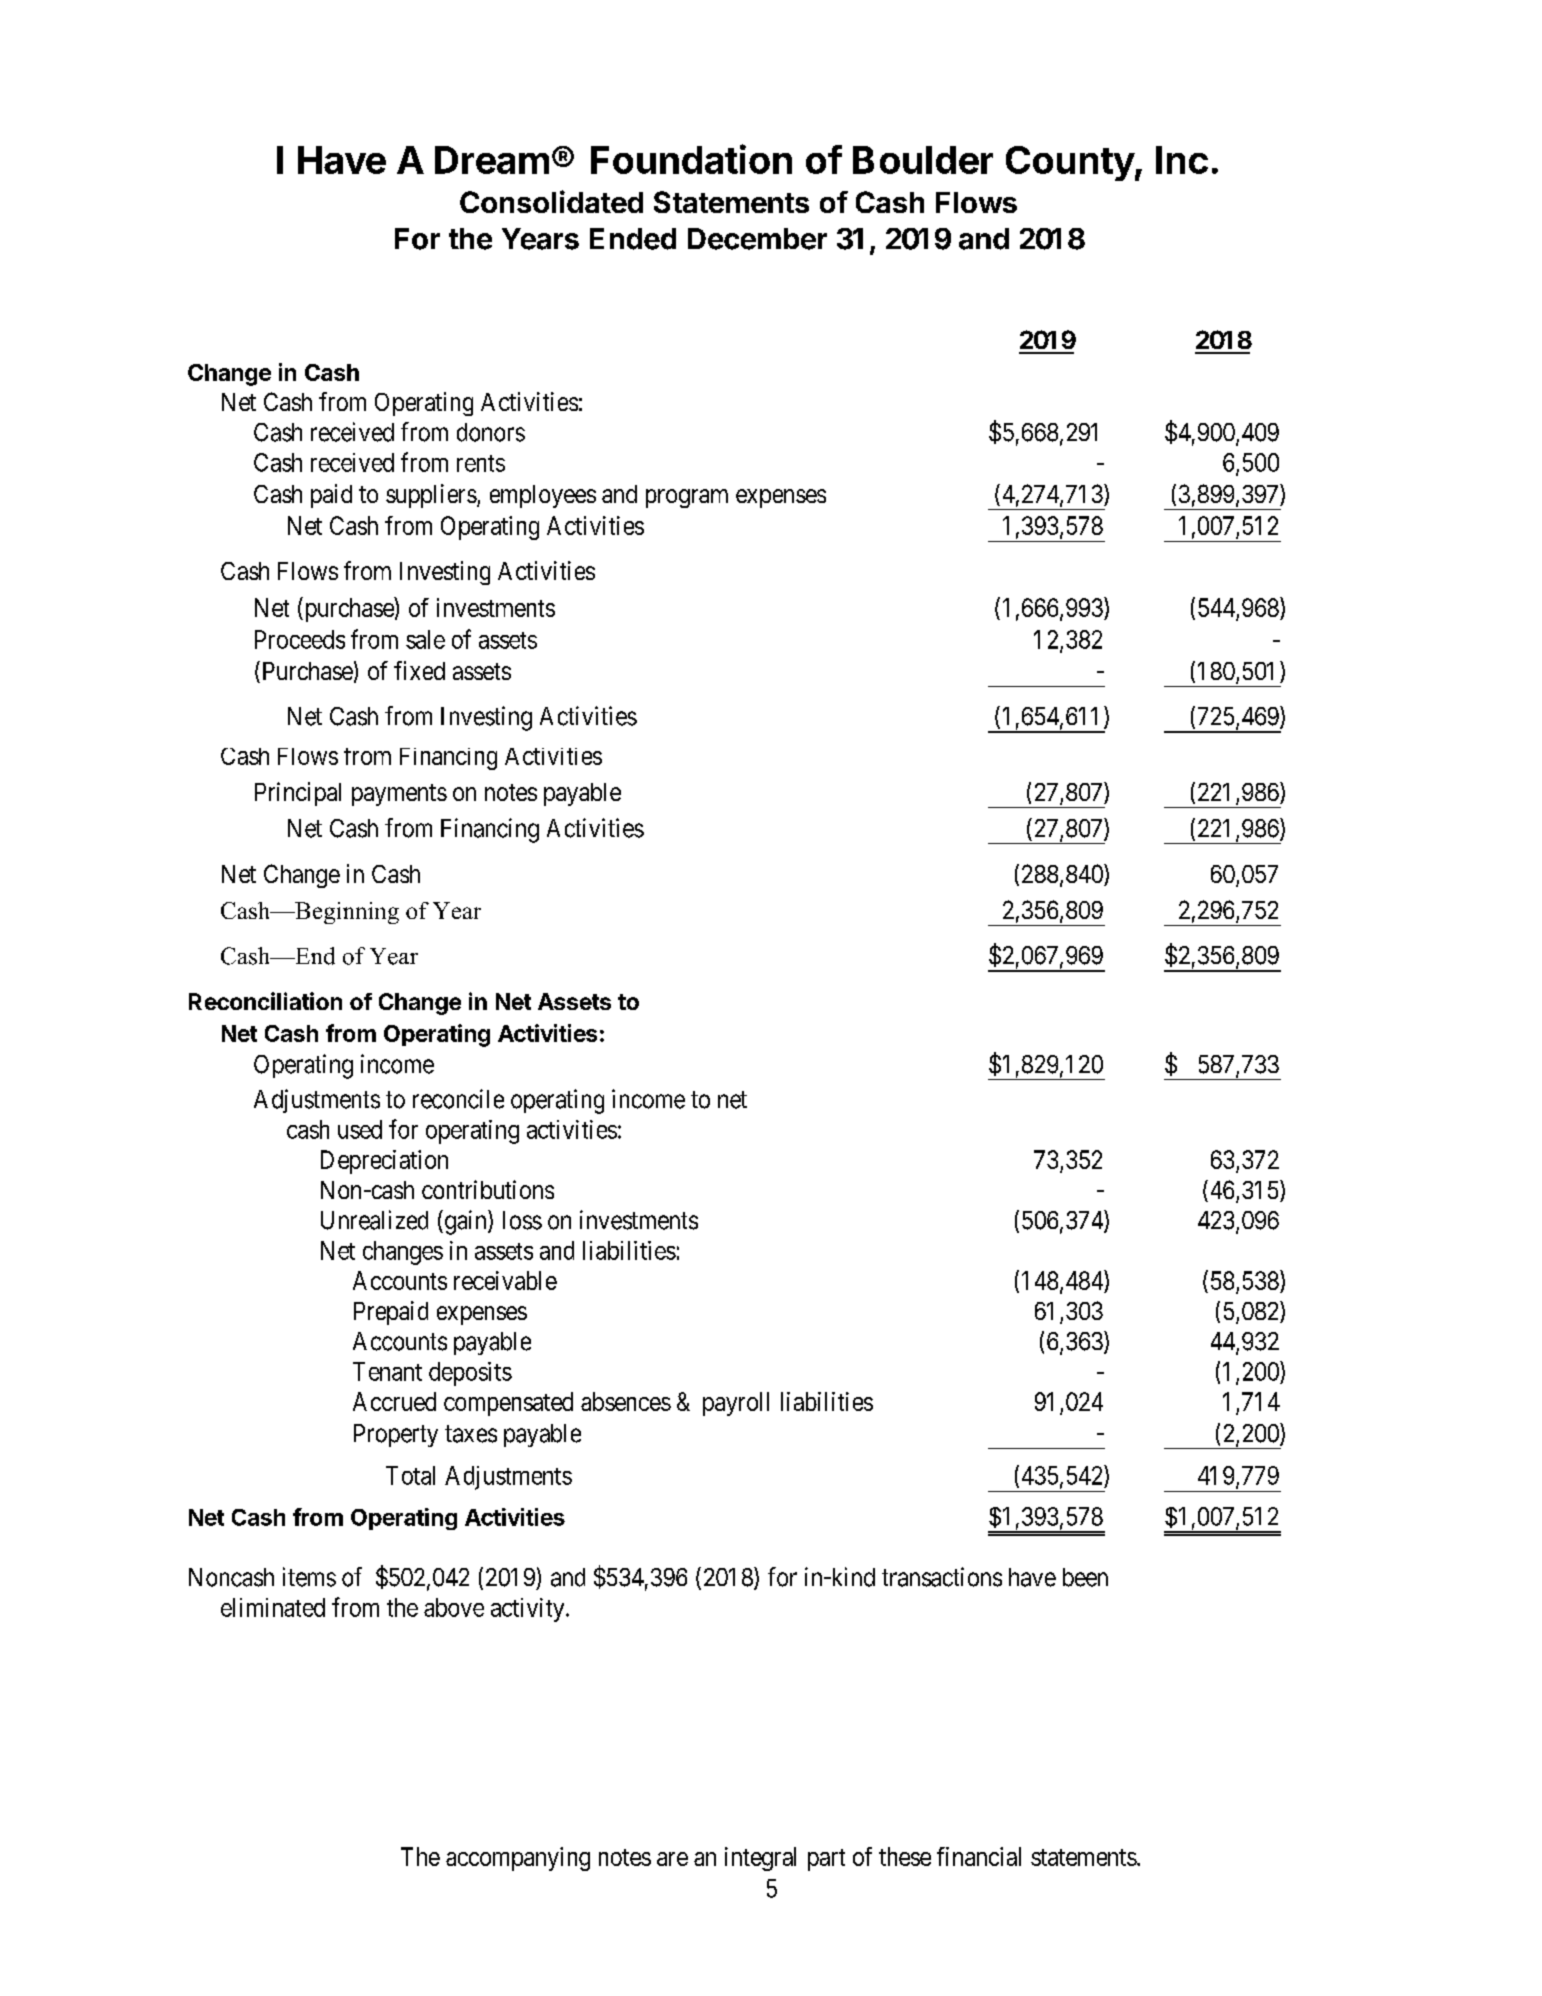 This document has height=1996, width=1542. What do you see at coordinates (518, 1859) in the document?
I see `accompanying` at bounding box center [518, 1859].
